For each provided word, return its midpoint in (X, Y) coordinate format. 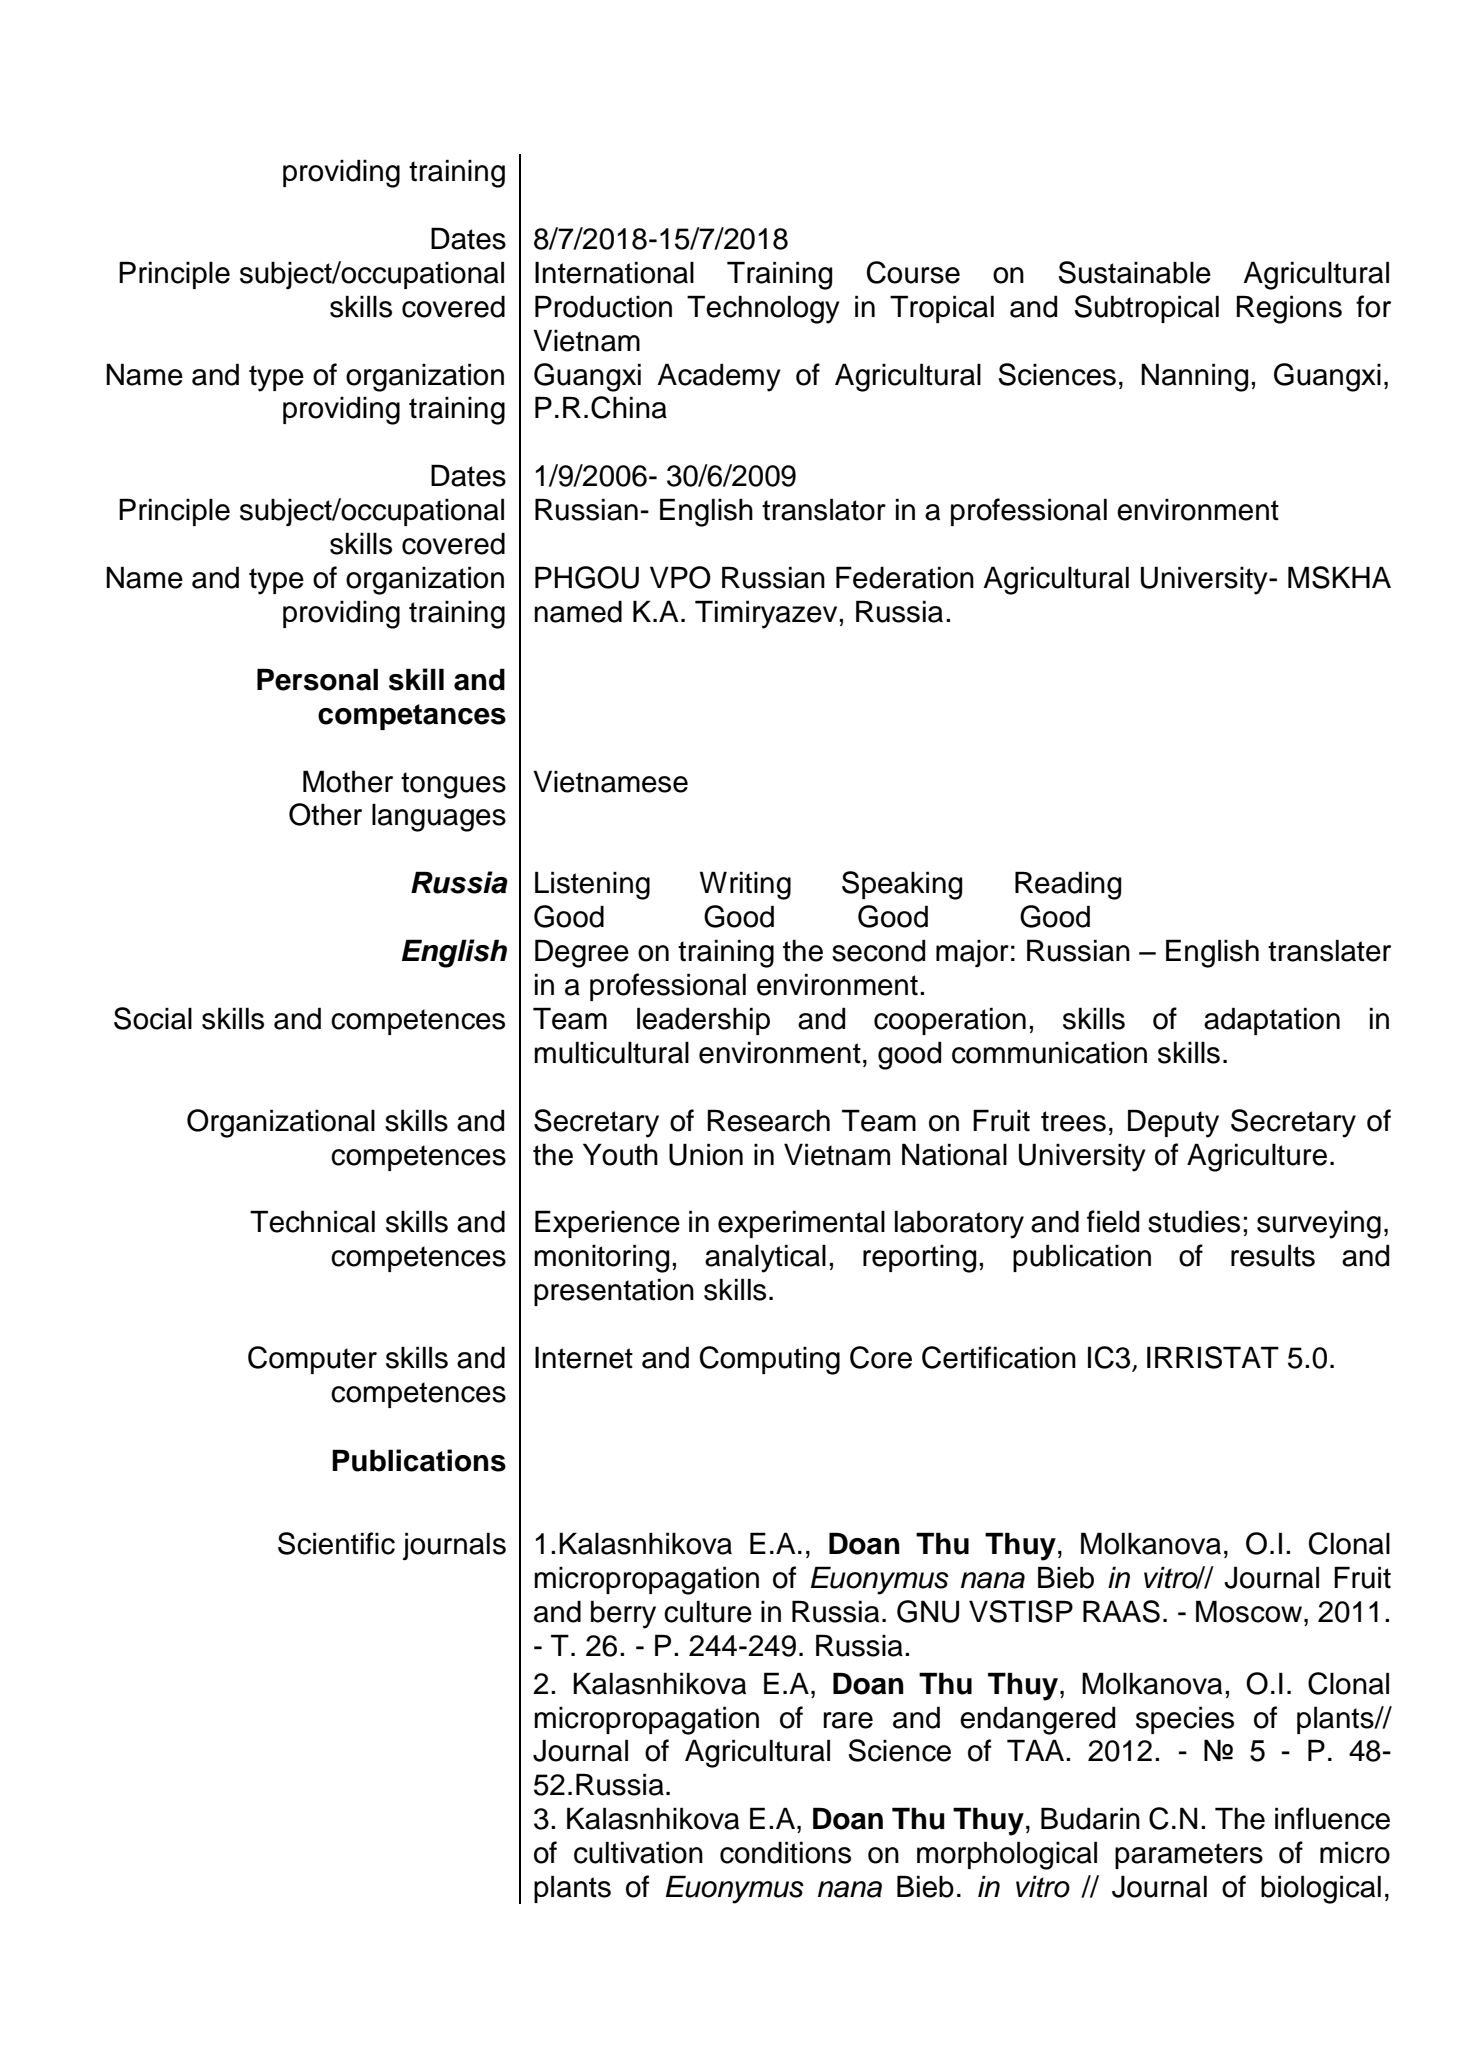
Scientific (336, 1543)
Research (768, 1120)
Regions (1289, 309)
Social (153, 1018)
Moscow (1250, 1611)
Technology (763, 309)
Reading (1068, 885)
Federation (905, 577)
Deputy (1173, 1123)
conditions (785, 1852)
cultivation (638, 1852)
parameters (1189, 1856)
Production (603, 306)
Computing (770, 1360)
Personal (317, 679)
